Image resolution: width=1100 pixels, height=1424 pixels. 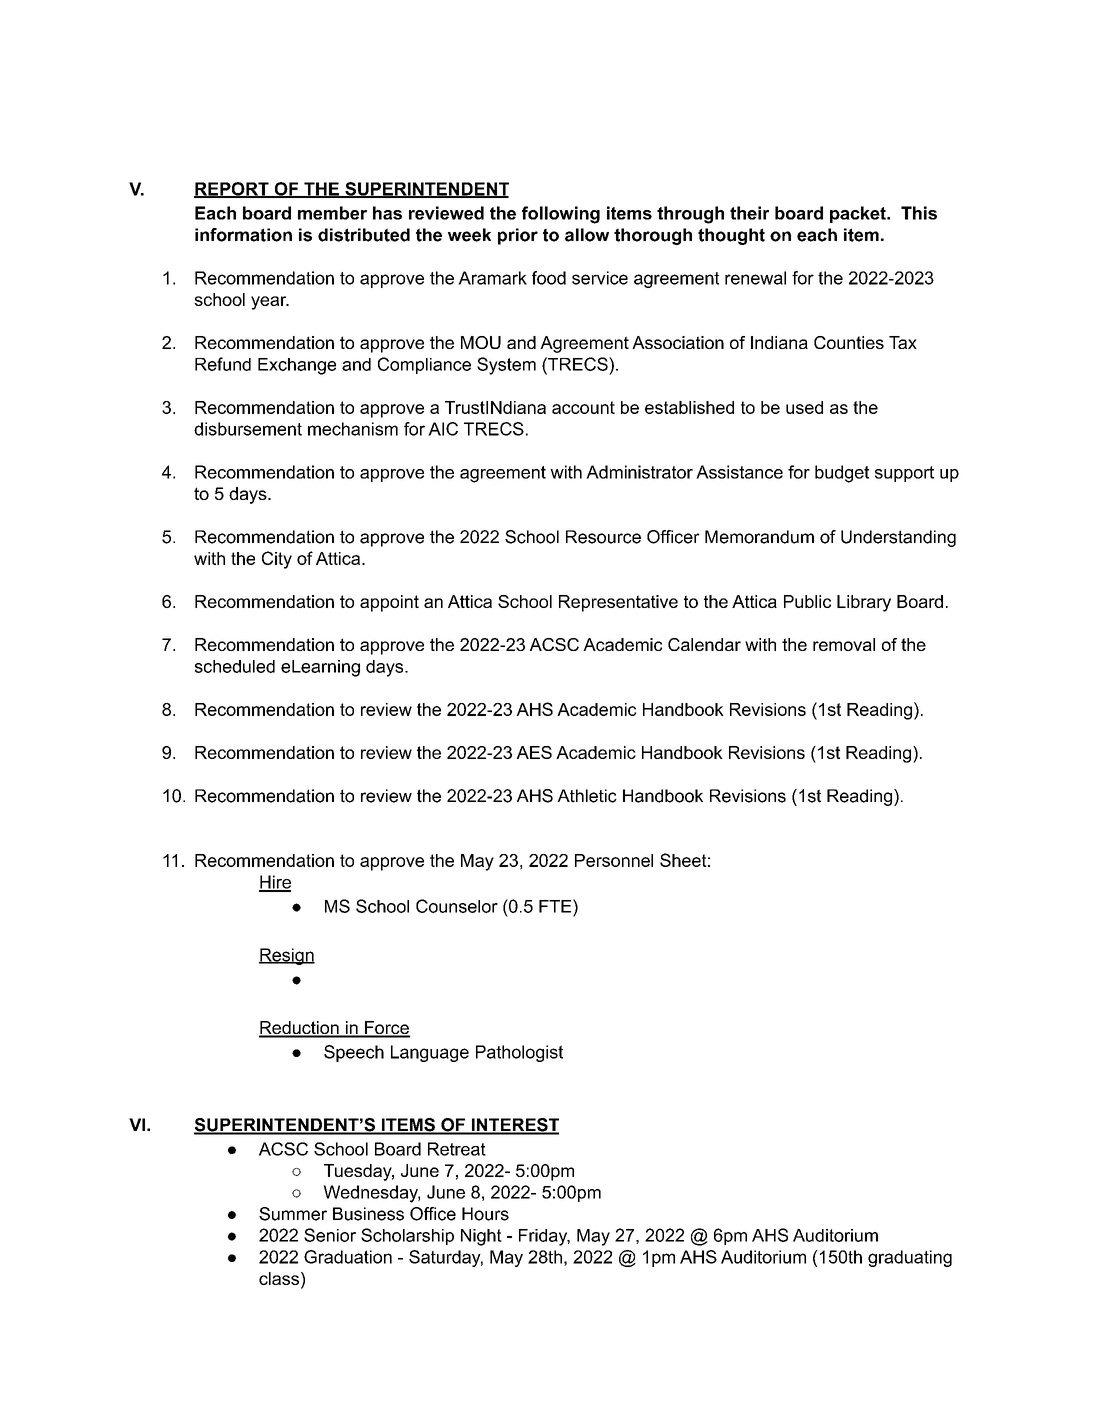 What do you see at coordinates (561, 215) in the screenshot?
I see `following` at bounding box center [561, 215].
